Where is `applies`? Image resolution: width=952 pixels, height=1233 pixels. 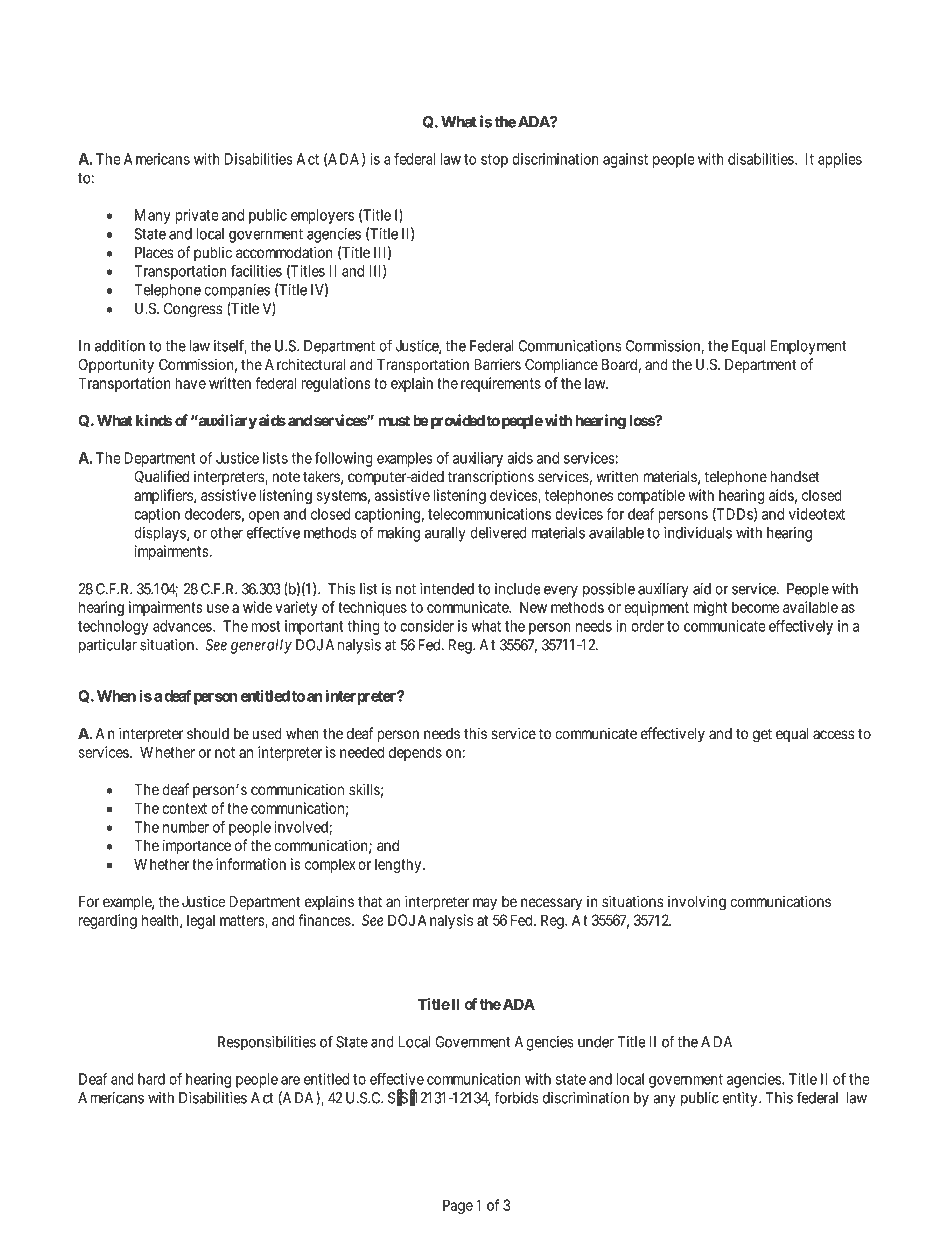
applies is located at coordinates (840, 160).
